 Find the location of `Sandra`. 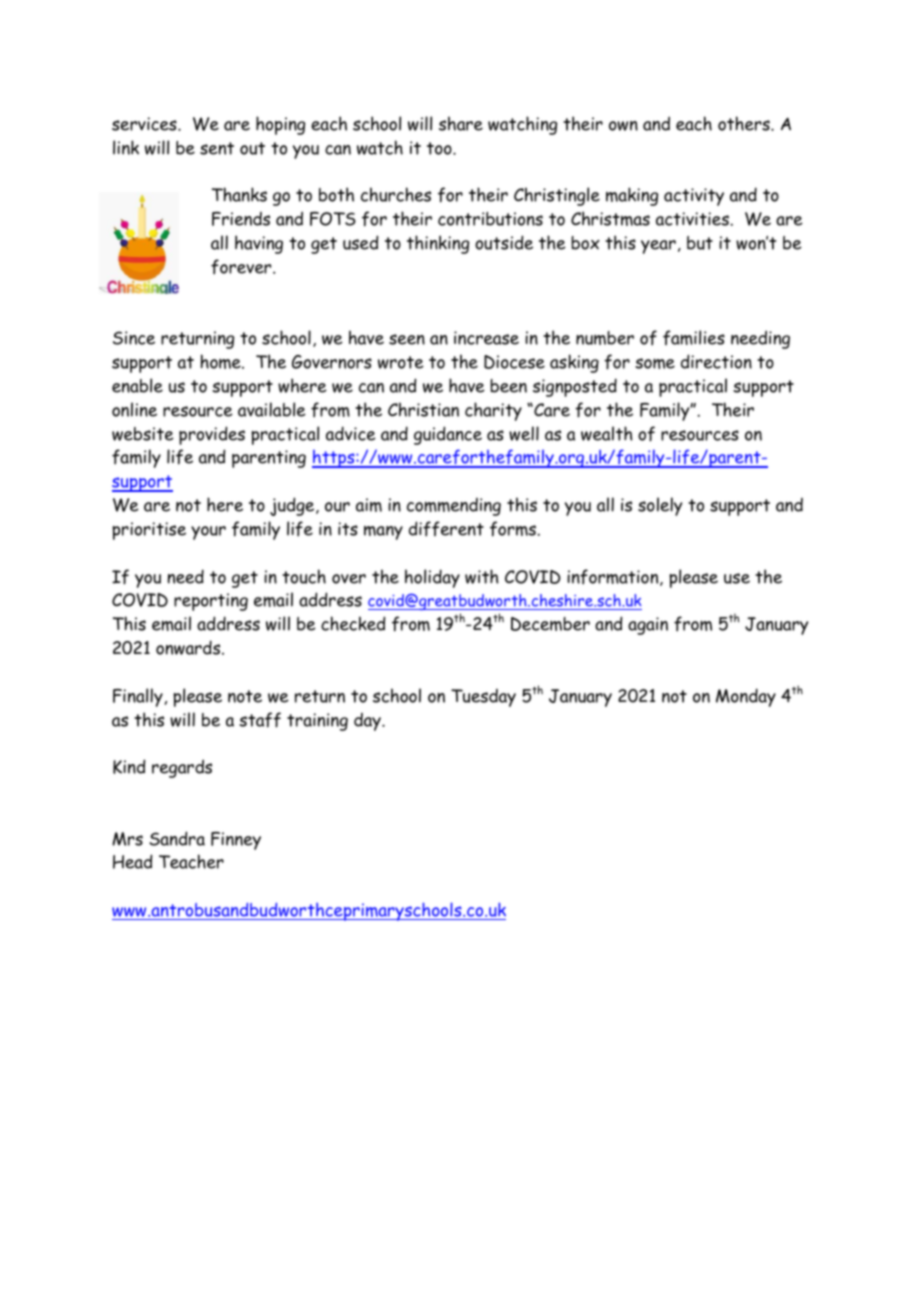

Sandra is located at coordinates (177, 838).
